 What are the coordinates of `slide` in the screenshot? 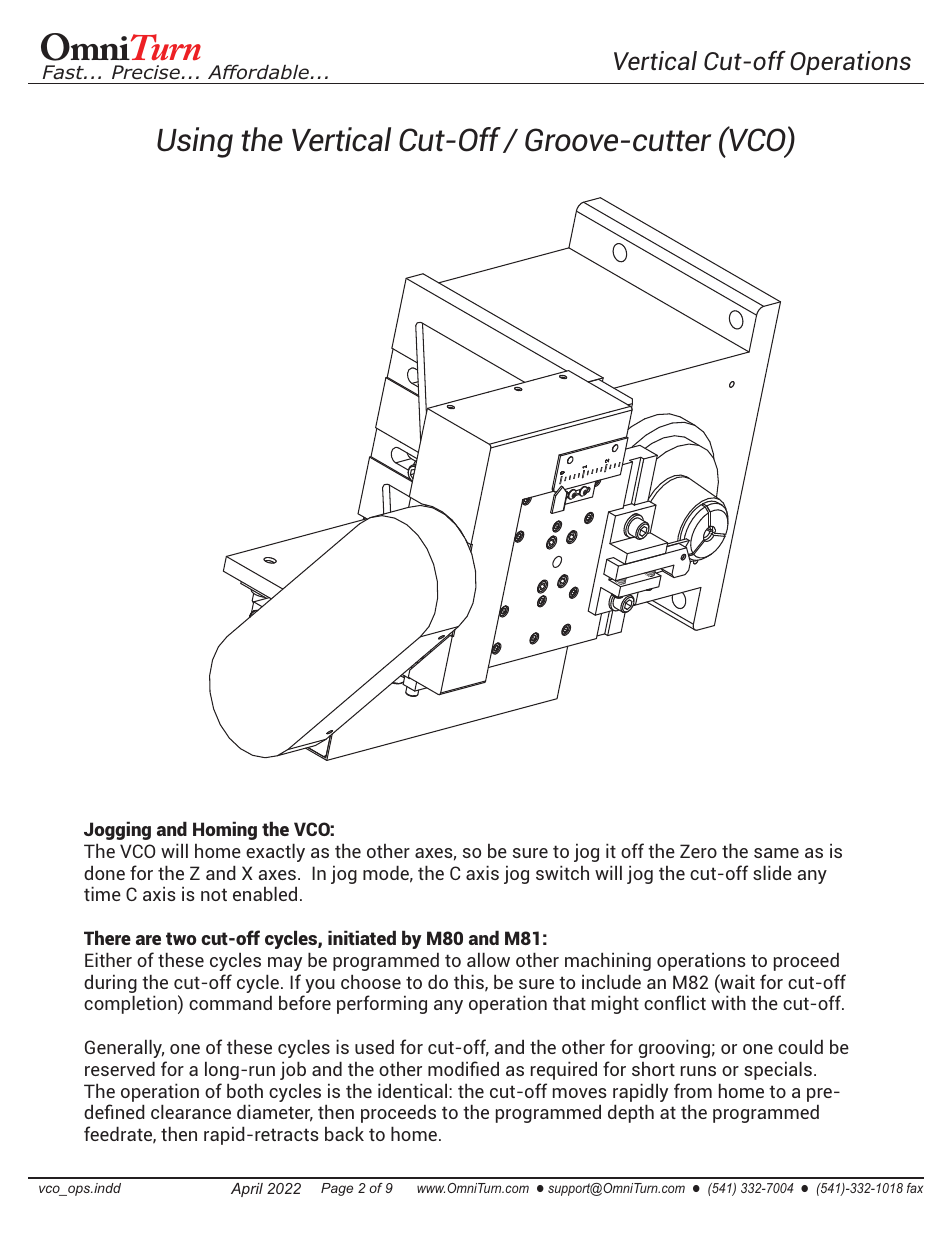 It's located at (772, 872).
